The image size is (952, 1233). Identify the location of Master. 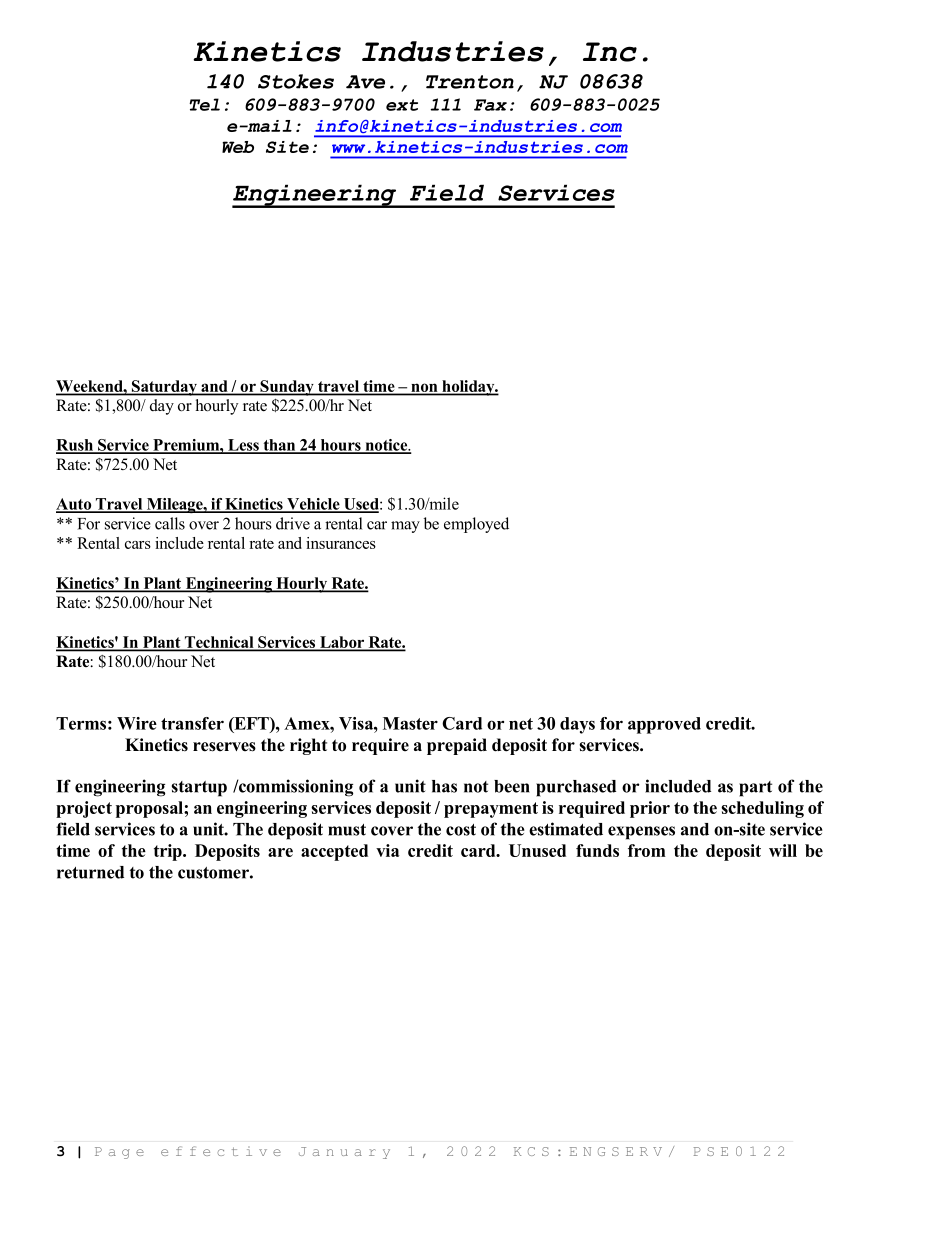
(410, 723).
